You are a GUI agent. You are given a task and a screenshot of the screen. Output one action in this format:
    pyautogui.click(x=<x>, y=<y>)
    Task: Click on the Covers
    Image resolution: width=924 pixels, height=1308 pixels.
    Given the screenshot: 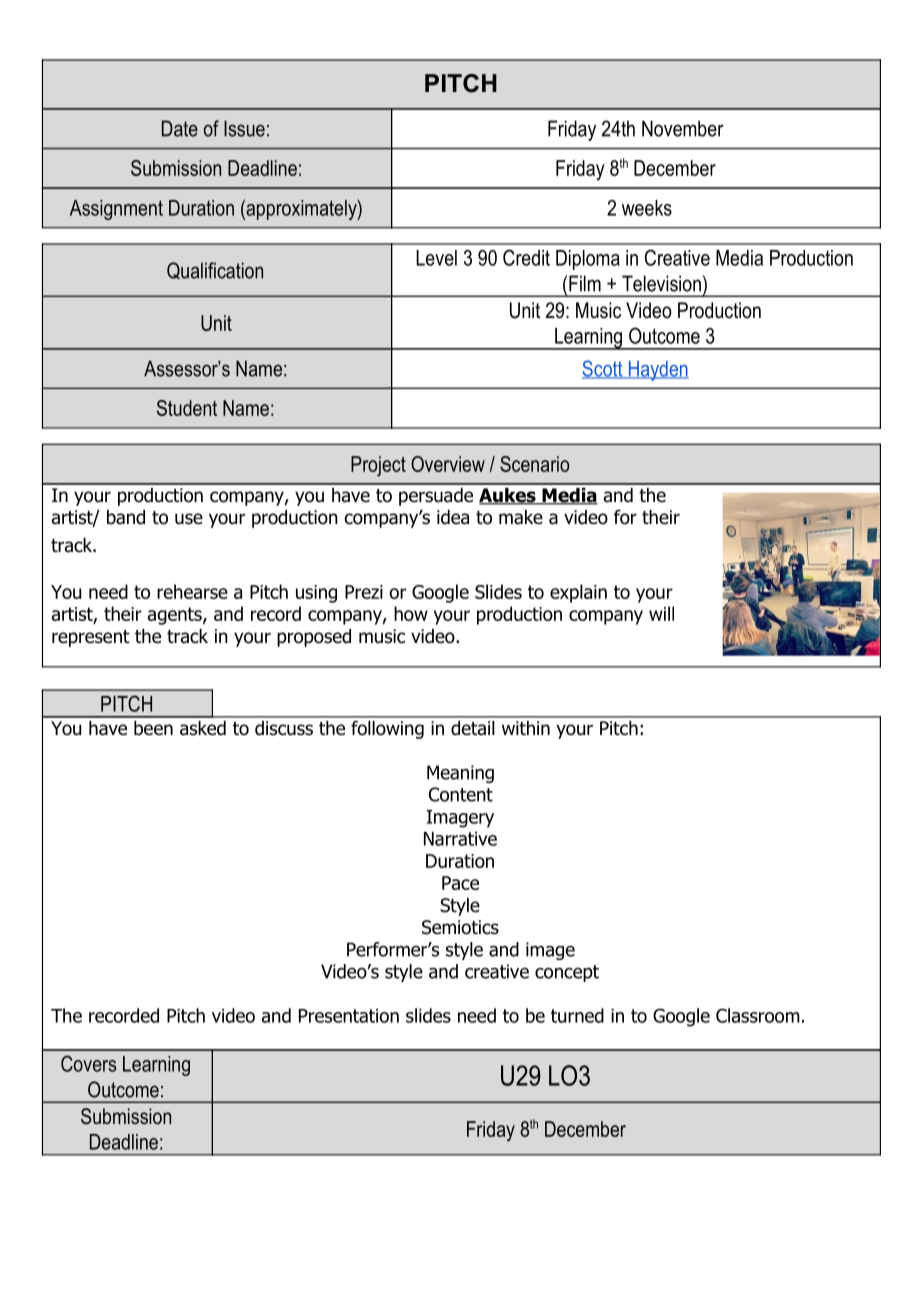 What is the action you would take?
    pyautogui.click(x=88, y=1063)
